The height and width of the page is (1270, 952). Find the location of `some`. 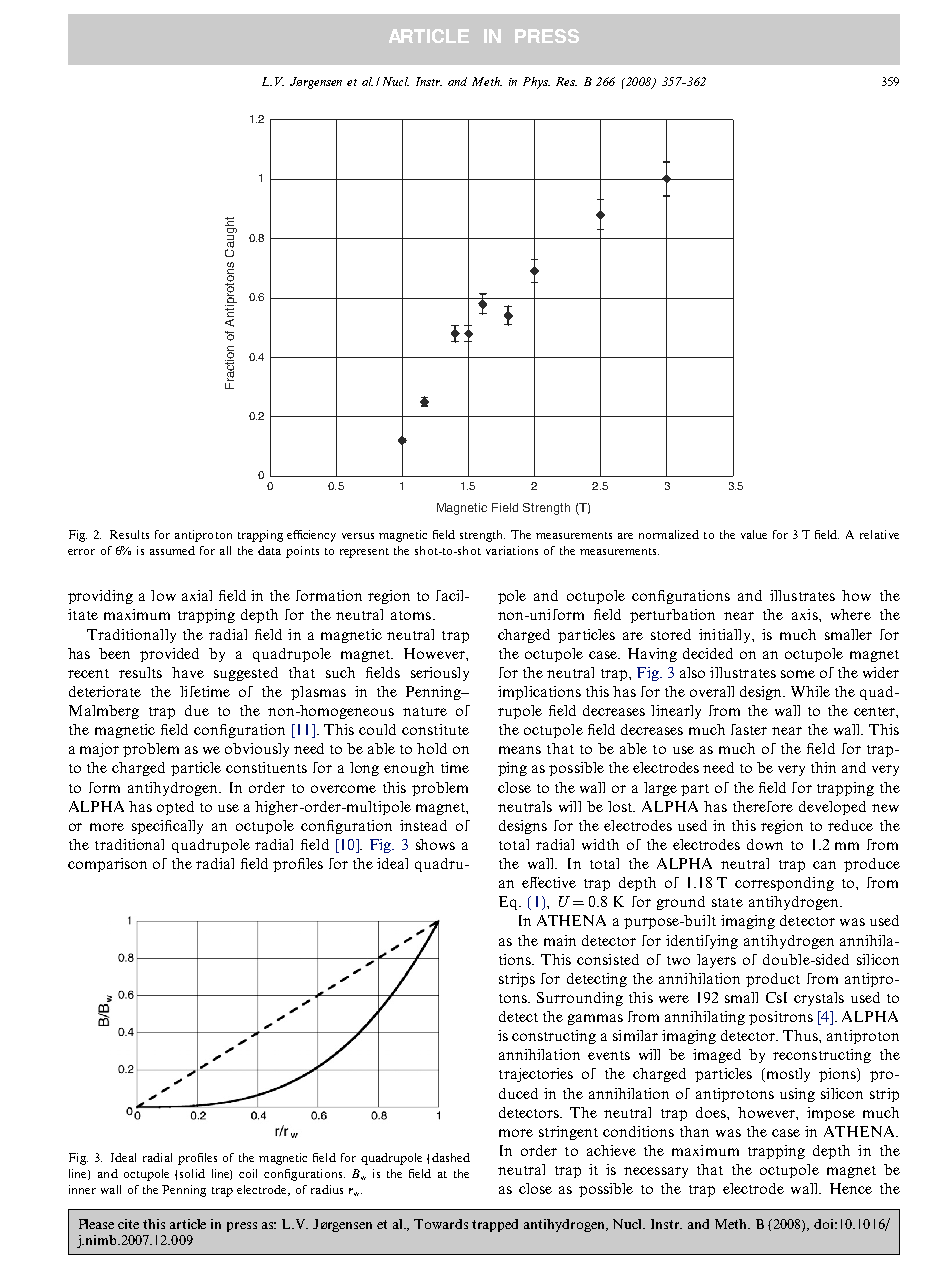

some is located at coordinates (798, 674).
